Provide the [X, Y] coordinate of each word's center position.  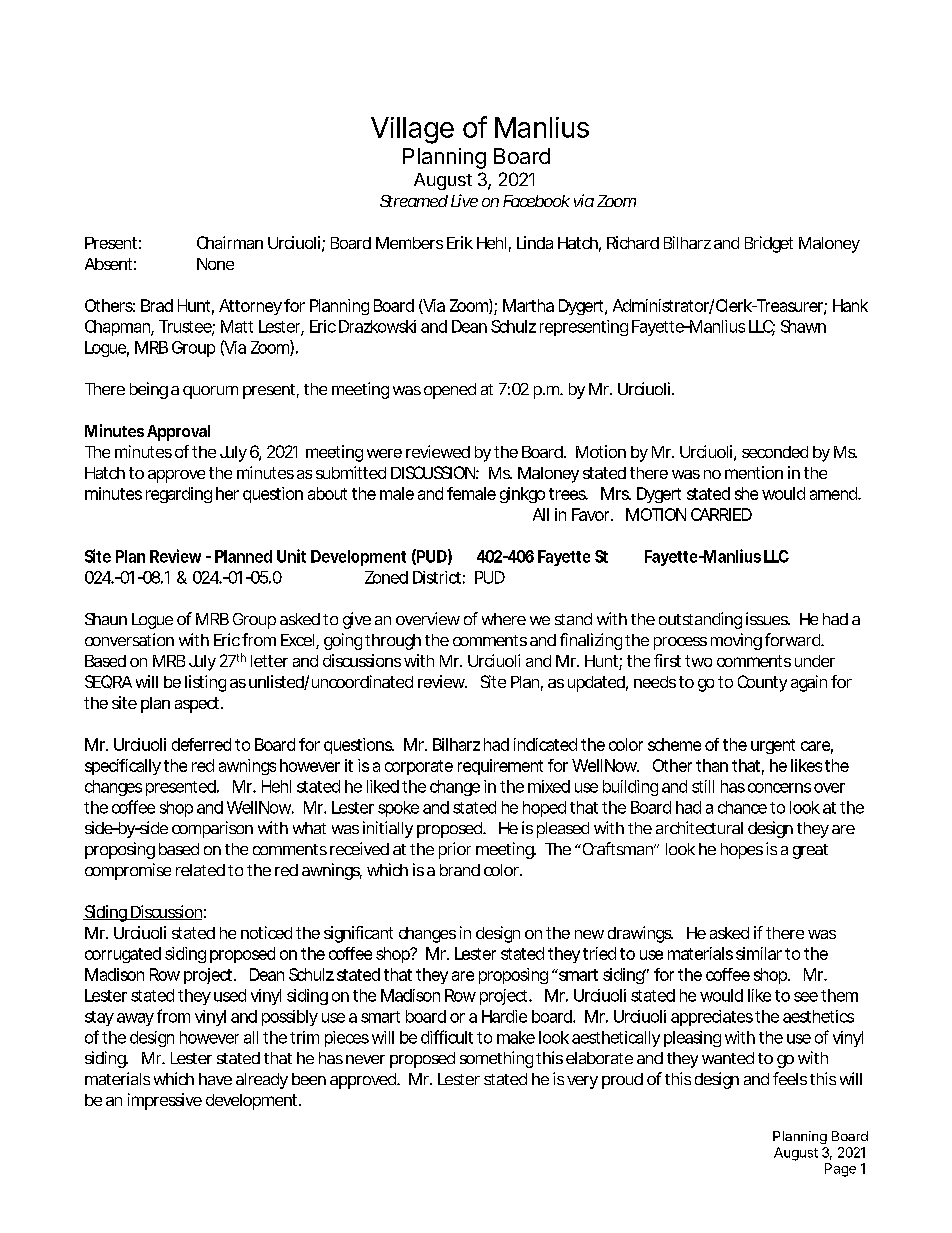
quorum [210, 392]
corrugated [123, 955]
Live [464, 200]
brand [460, 870]
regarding [179, 495]
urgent [773, 746]
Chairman [230, 242]
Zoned [386, 577]
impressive [165, 1101]
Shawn [803, 326]
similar [759, 953]
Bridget [769, 244]
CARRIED [721, 514]
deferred [201, 744]
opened [450, 391]
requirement [500, 767]
